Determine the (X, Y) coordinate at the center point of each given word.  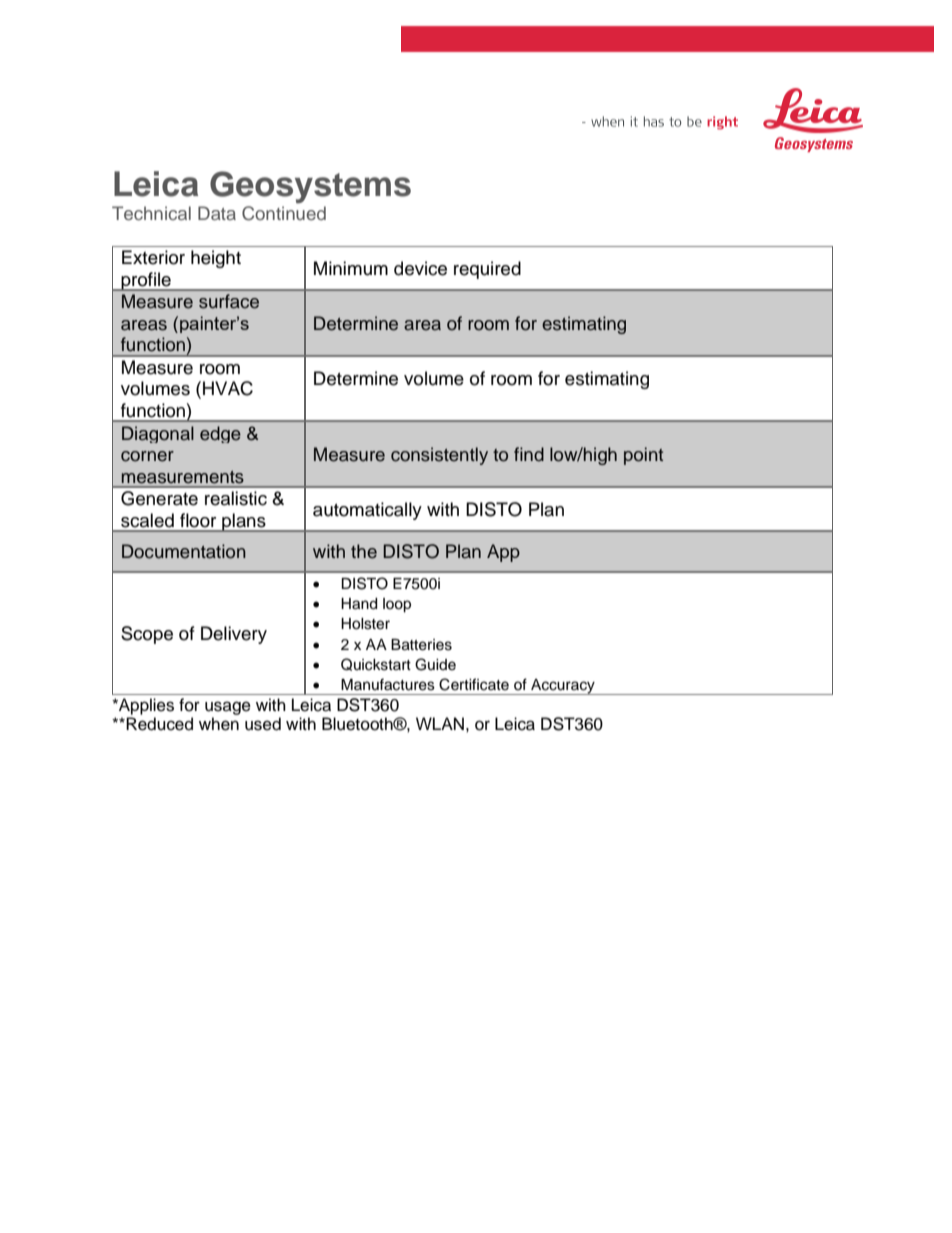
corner (147, 456)
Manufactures (388, 684)
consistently (439, 456)
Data (217, 213)
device (420, 268)
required (487, 270)
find (529, 454)
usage (228, 708)
